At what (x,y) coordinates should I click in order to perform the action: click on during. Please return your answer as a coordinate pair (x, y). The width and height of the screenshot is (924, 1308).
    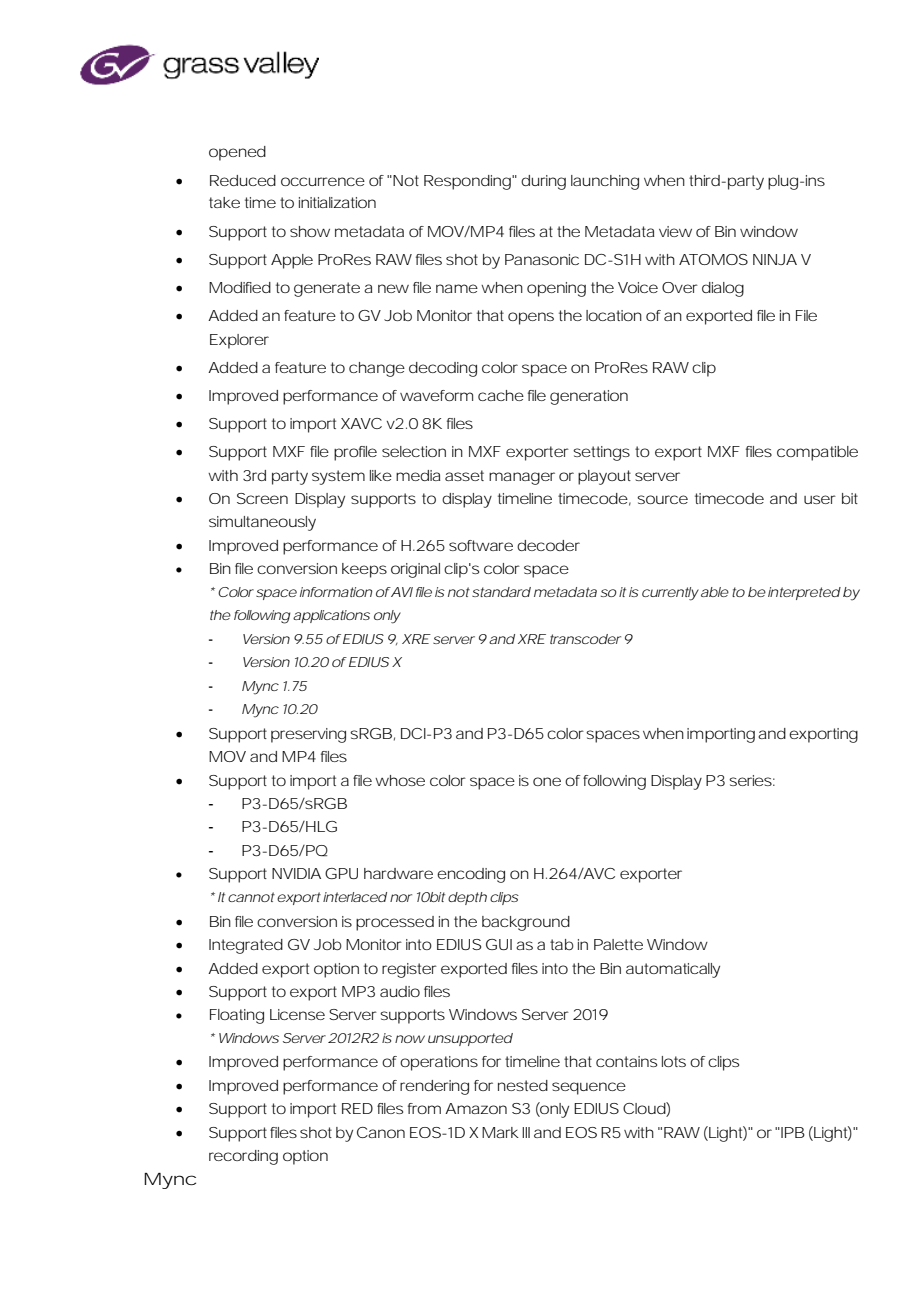
    Looking at the image, I should click on (543, 182).
